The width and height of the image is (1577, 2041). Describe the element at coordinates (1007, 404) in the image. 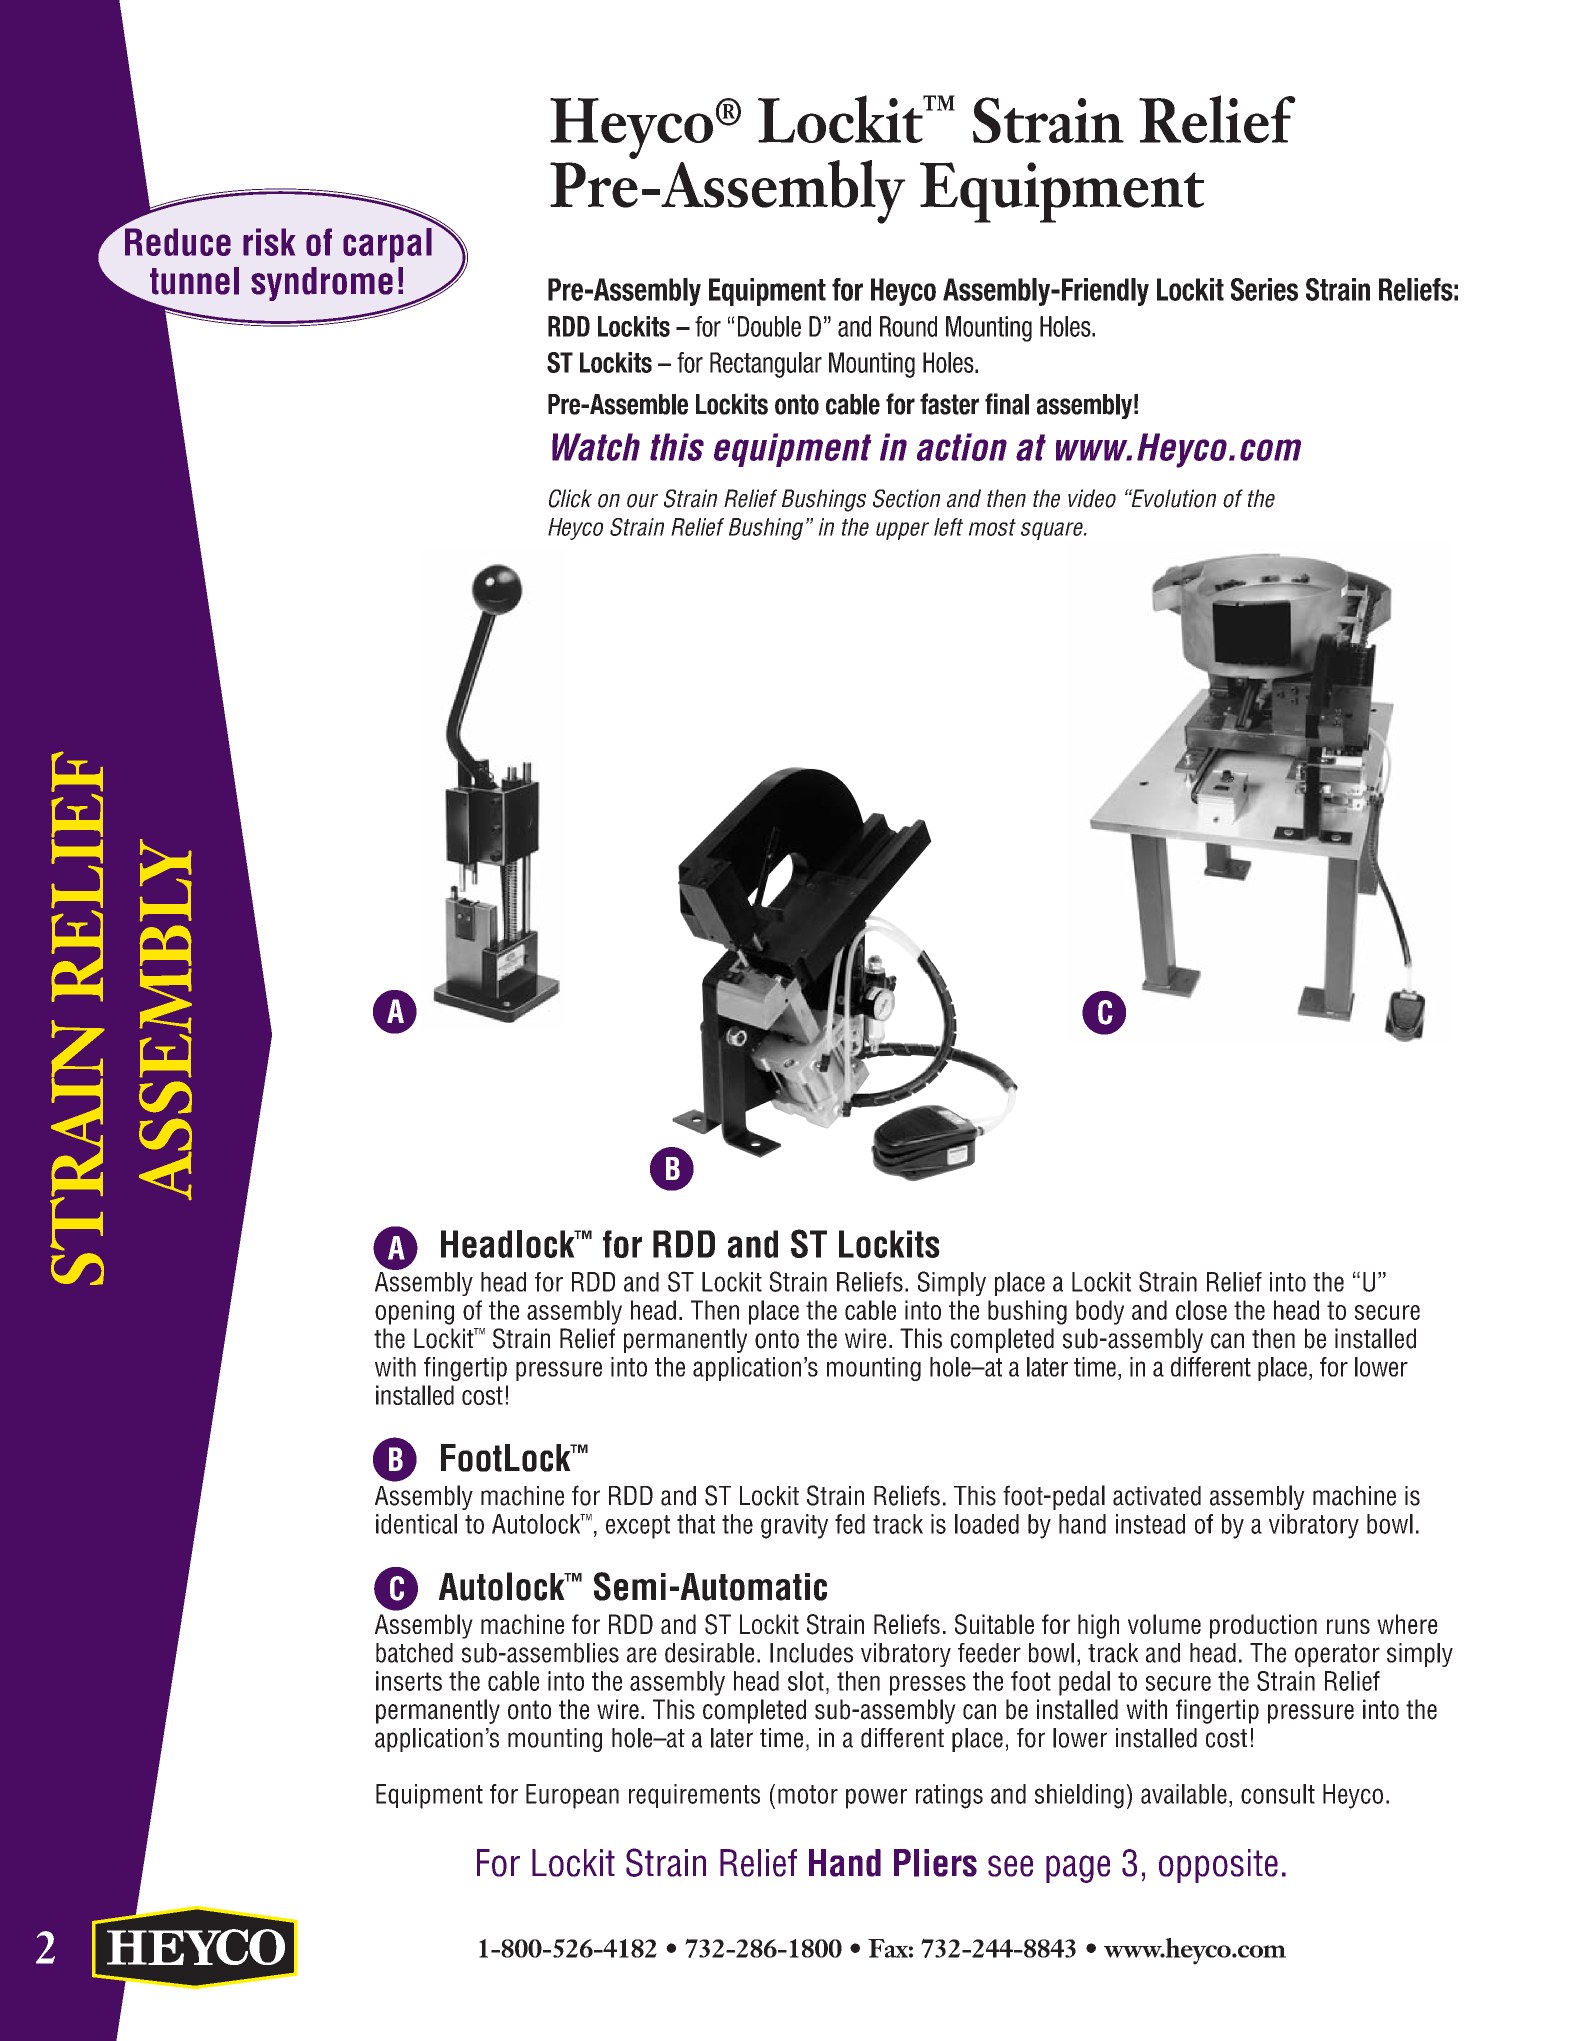

I see `final` at that location.
